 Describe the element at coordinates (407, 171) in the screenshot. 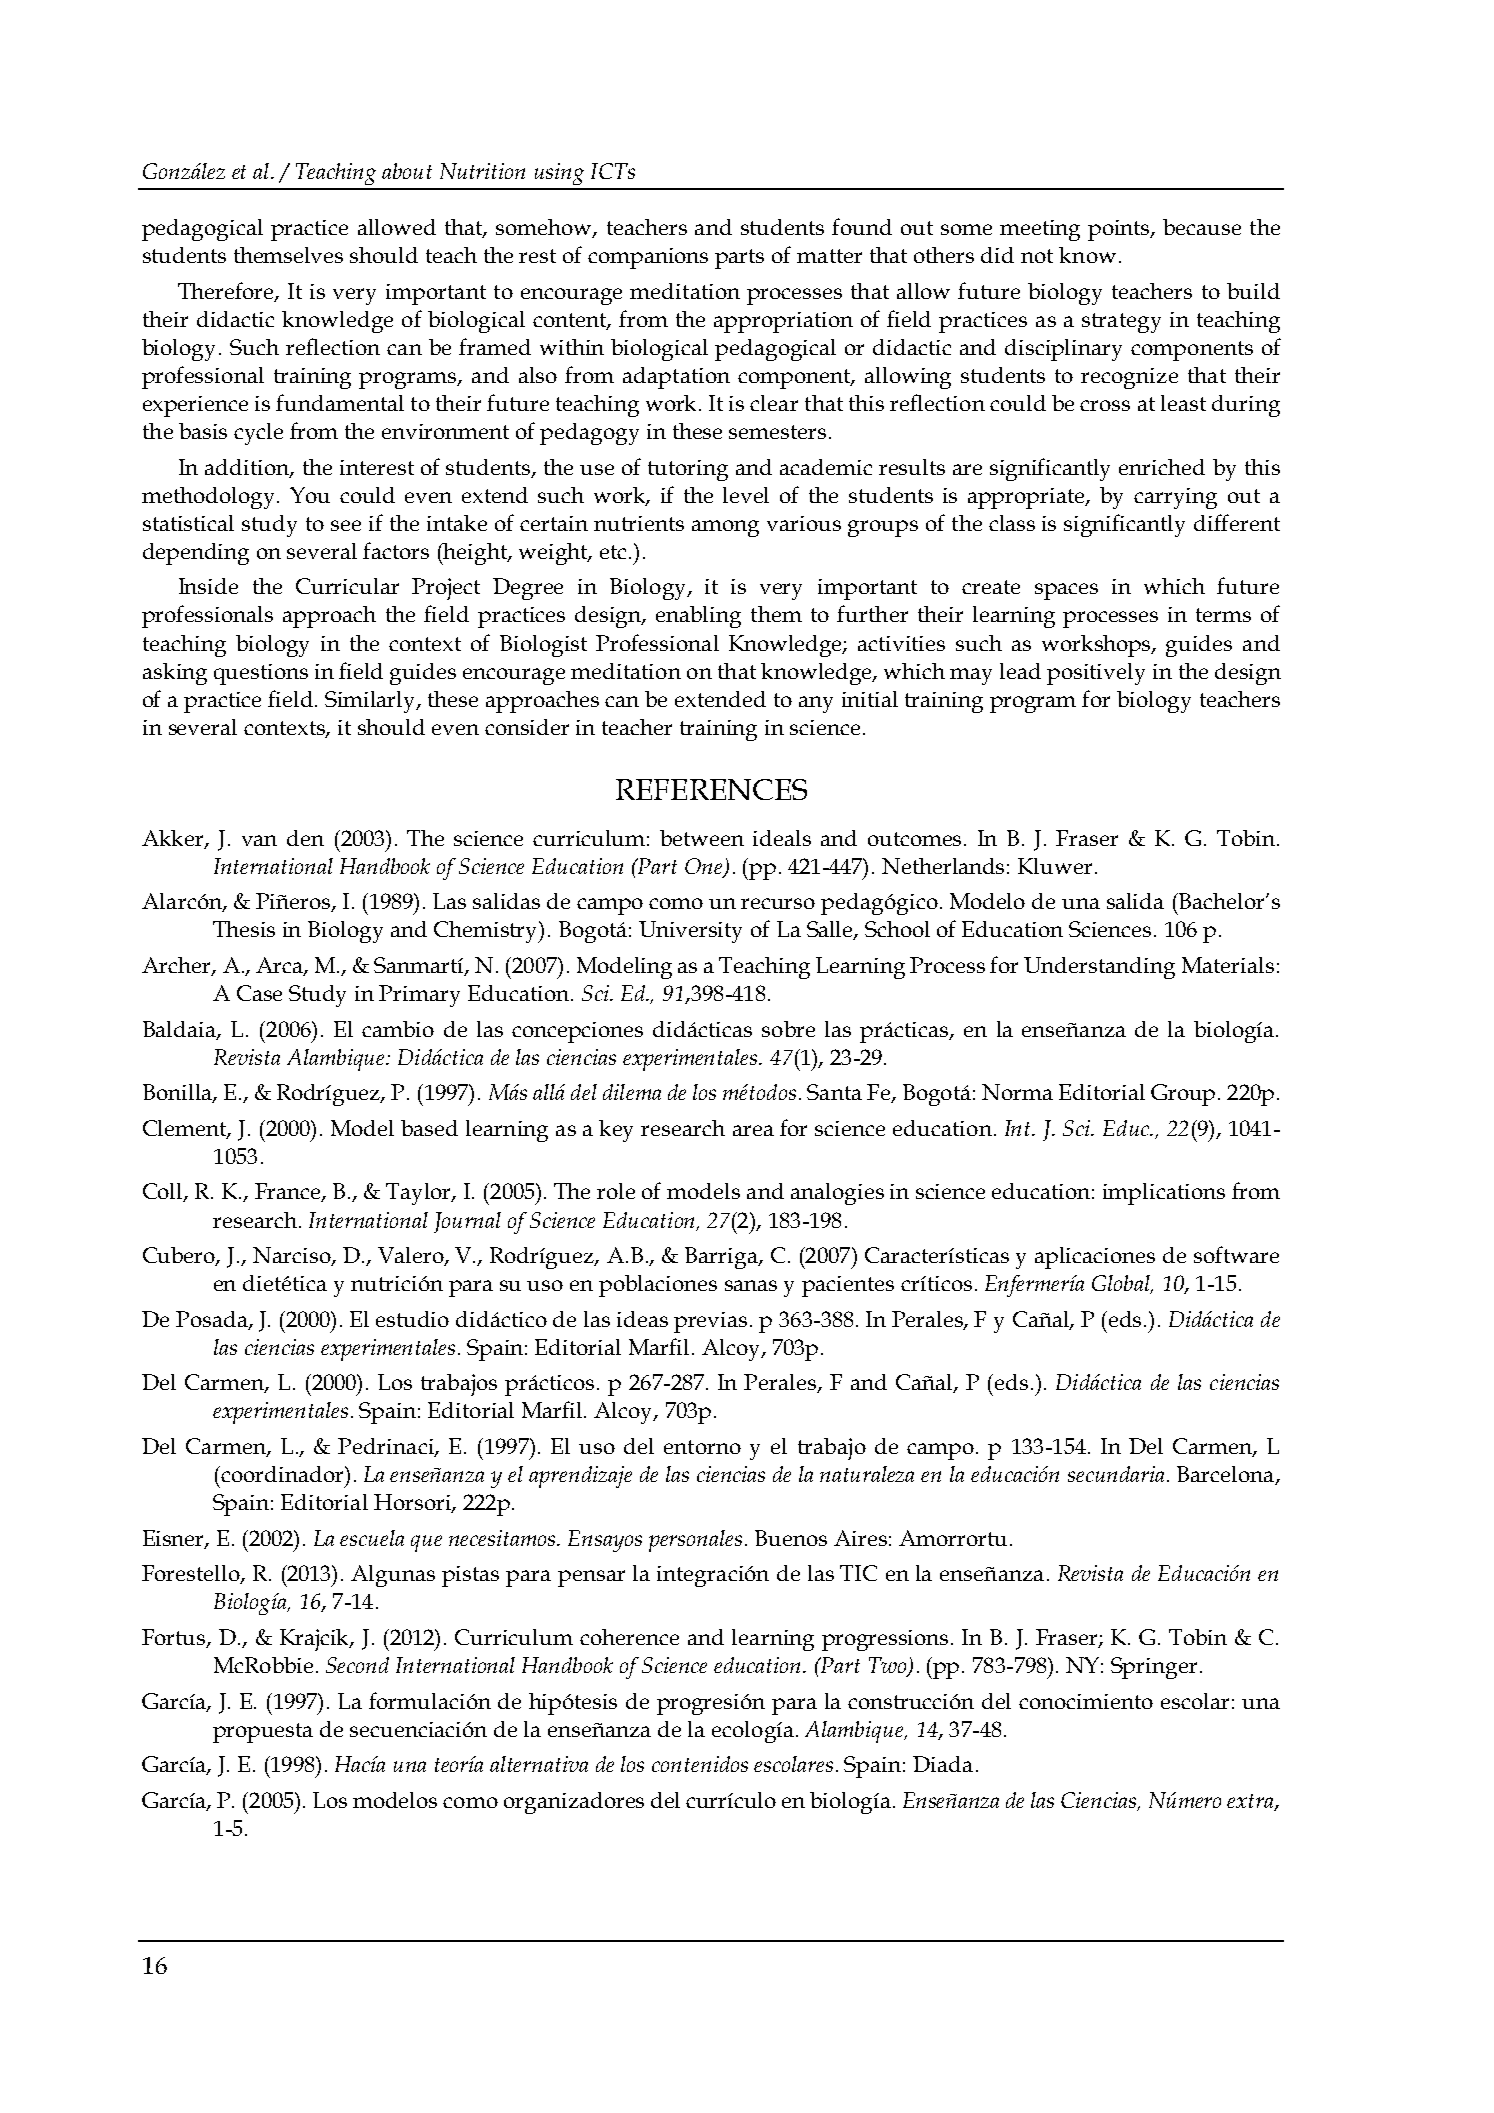

I see `about` at that location.
